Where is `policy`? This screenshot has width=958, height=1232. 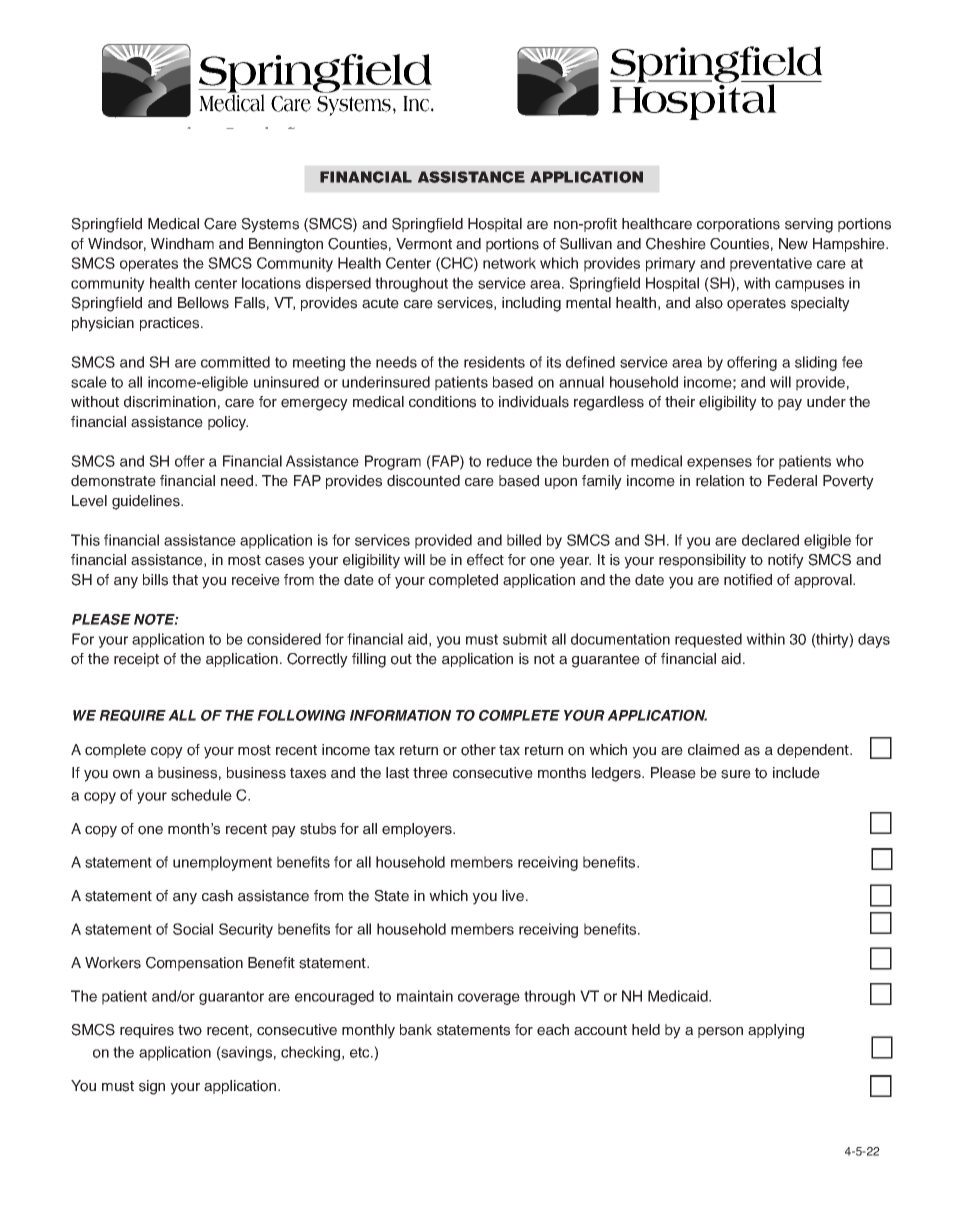 policy is located at coordinates (228, 423).
